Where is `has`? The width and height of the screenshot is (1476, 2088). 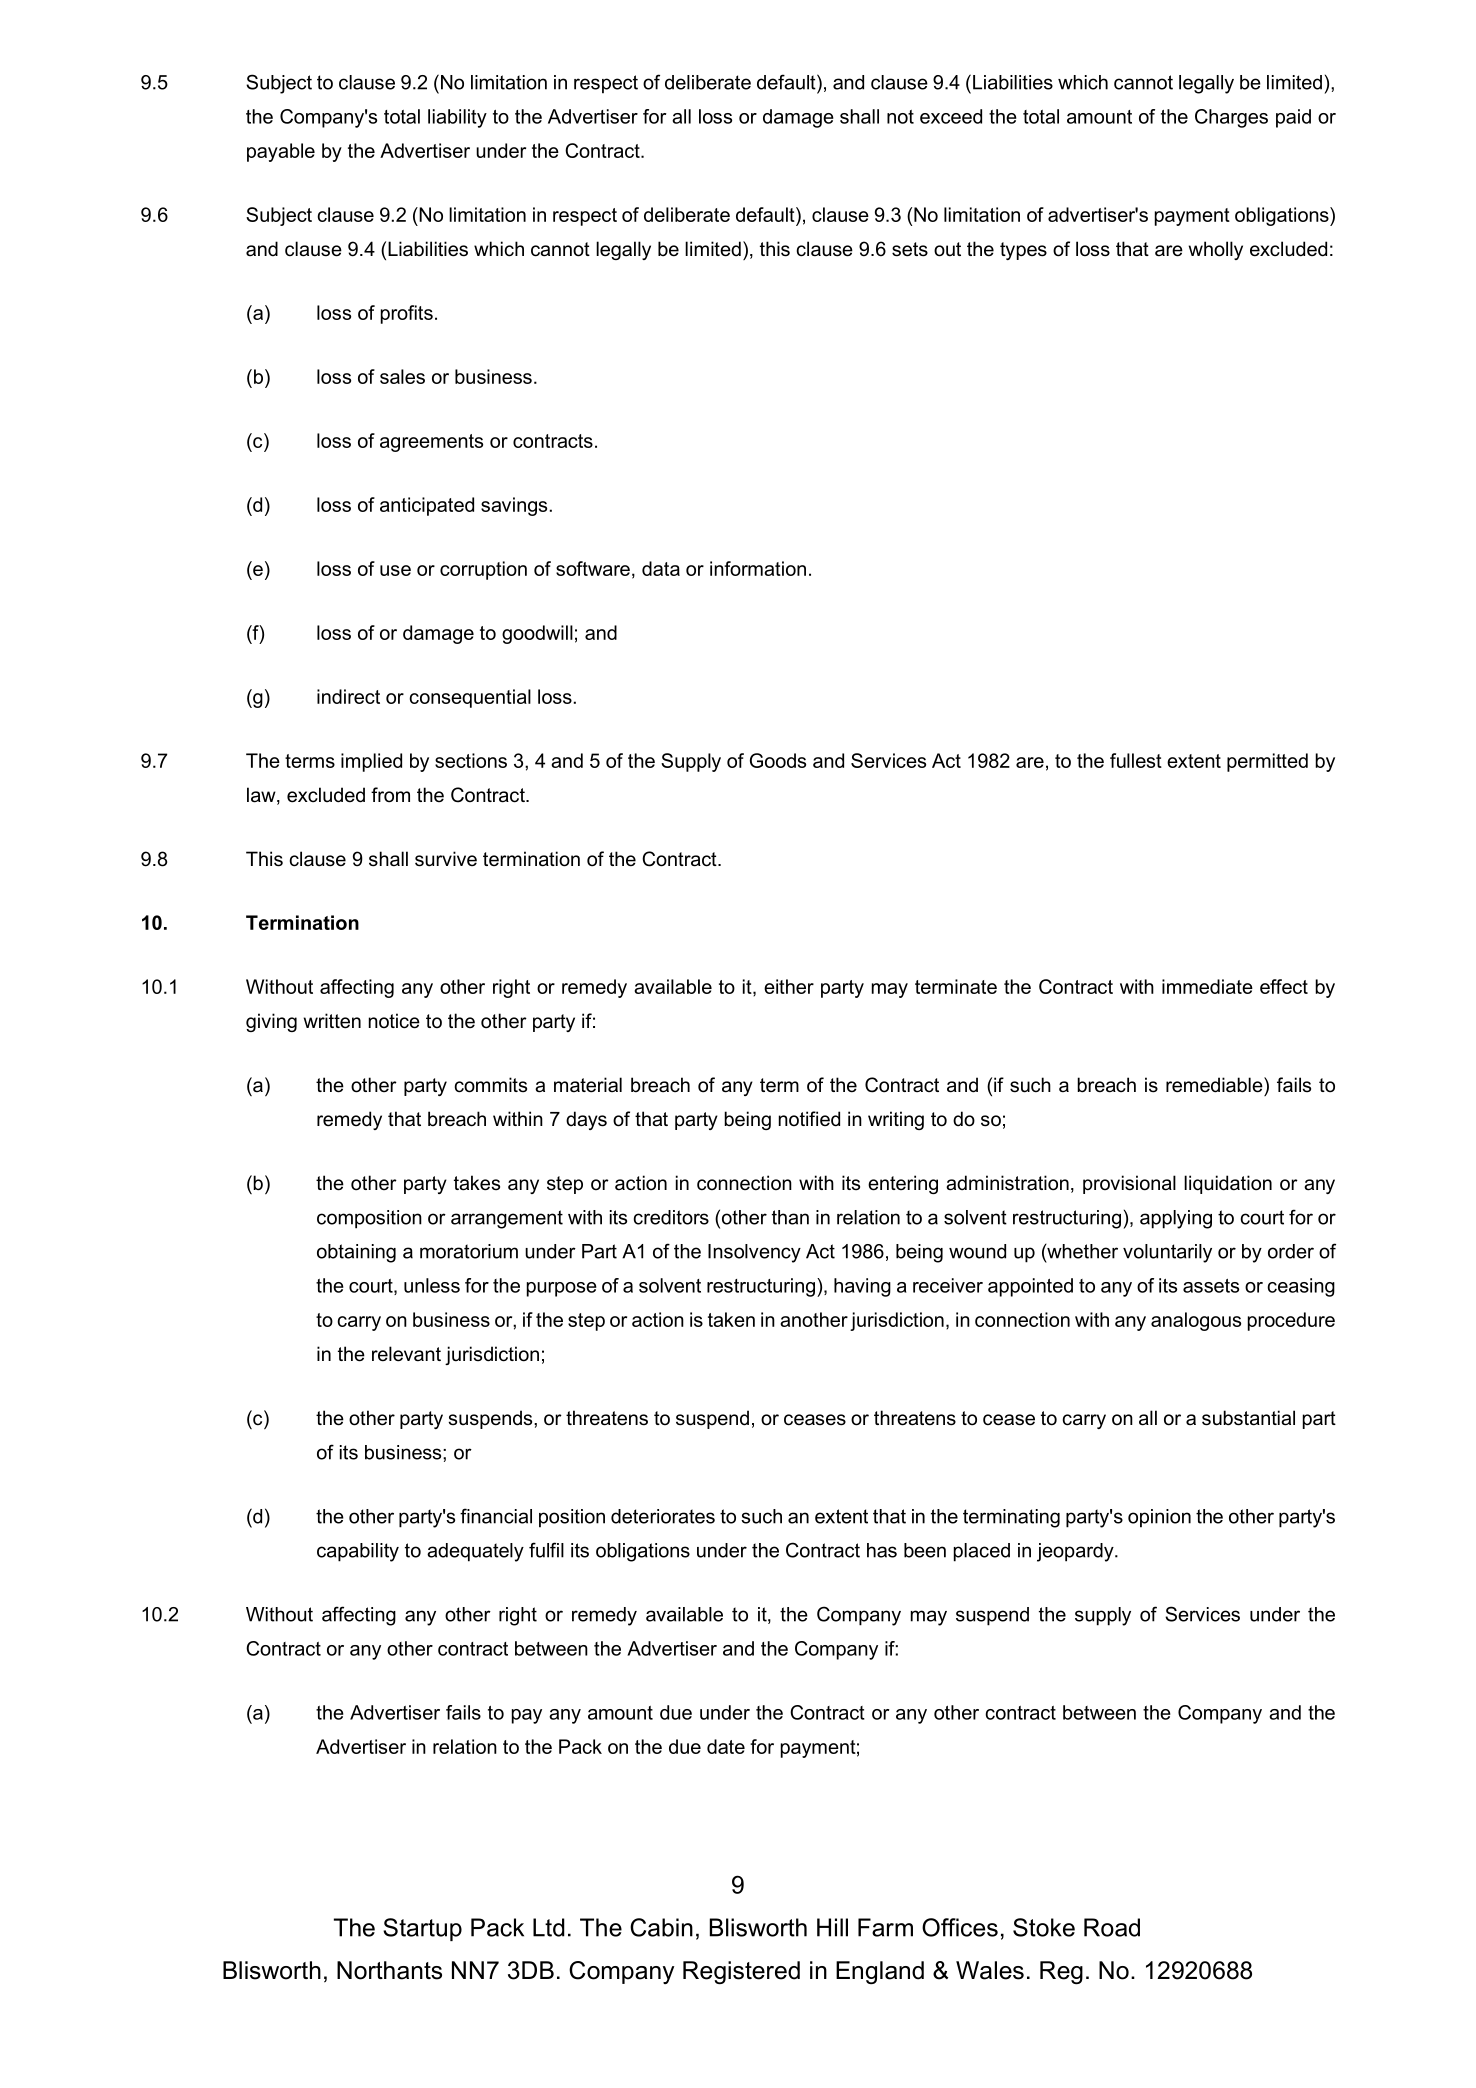
has is located at coordinates (882, 1550).
